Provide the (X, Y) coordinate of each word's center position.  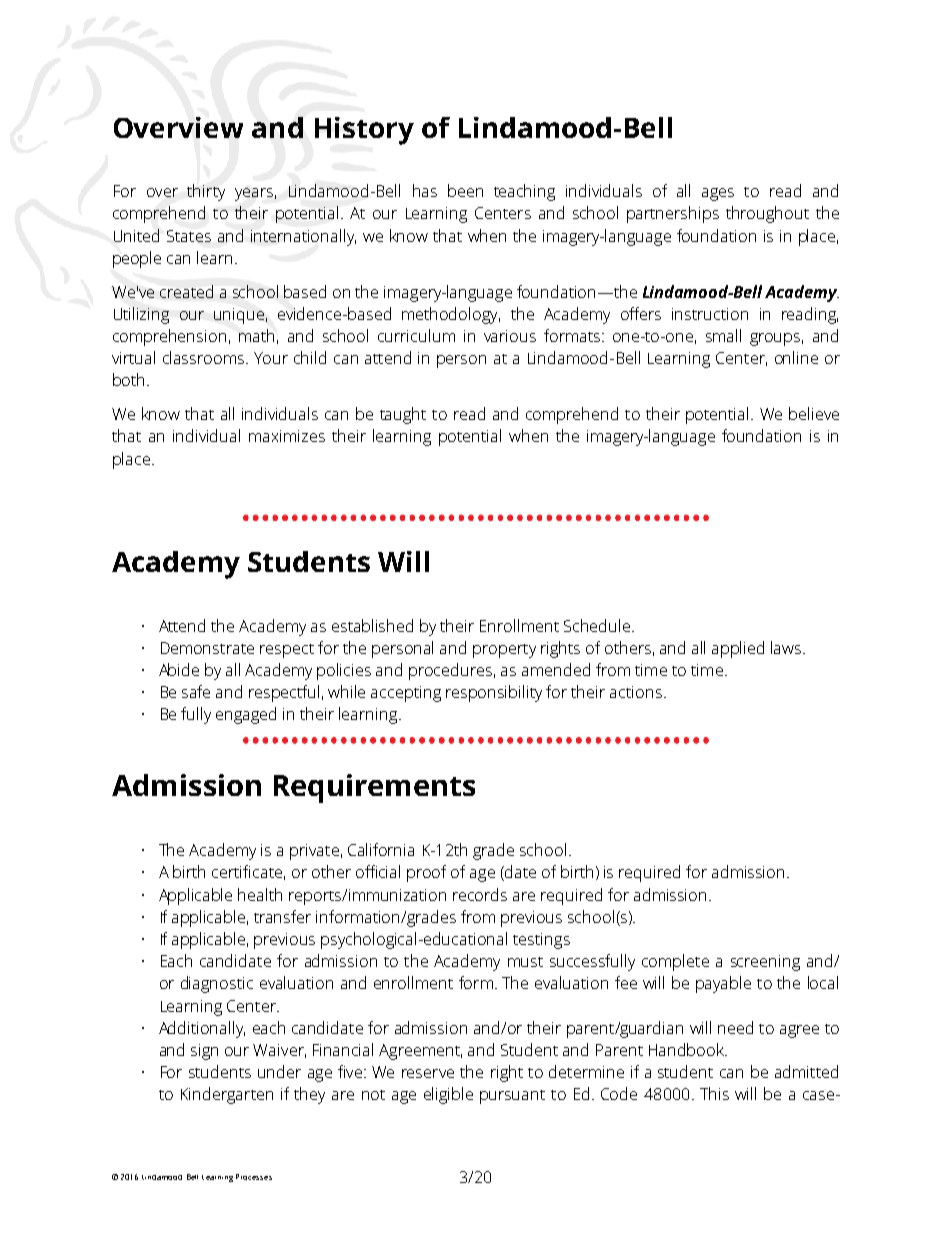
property (504, 651)
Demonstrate (207, 648)
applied (738, 649)
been (465, 190)
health (260, 894)
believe (814, 413)
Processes (254, 1177)
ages (718, 194)
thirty (206, 192)
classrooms (205, 357)
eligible (448, 1095)
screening (765, 963)
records (480, 894)
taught (403, 415)
